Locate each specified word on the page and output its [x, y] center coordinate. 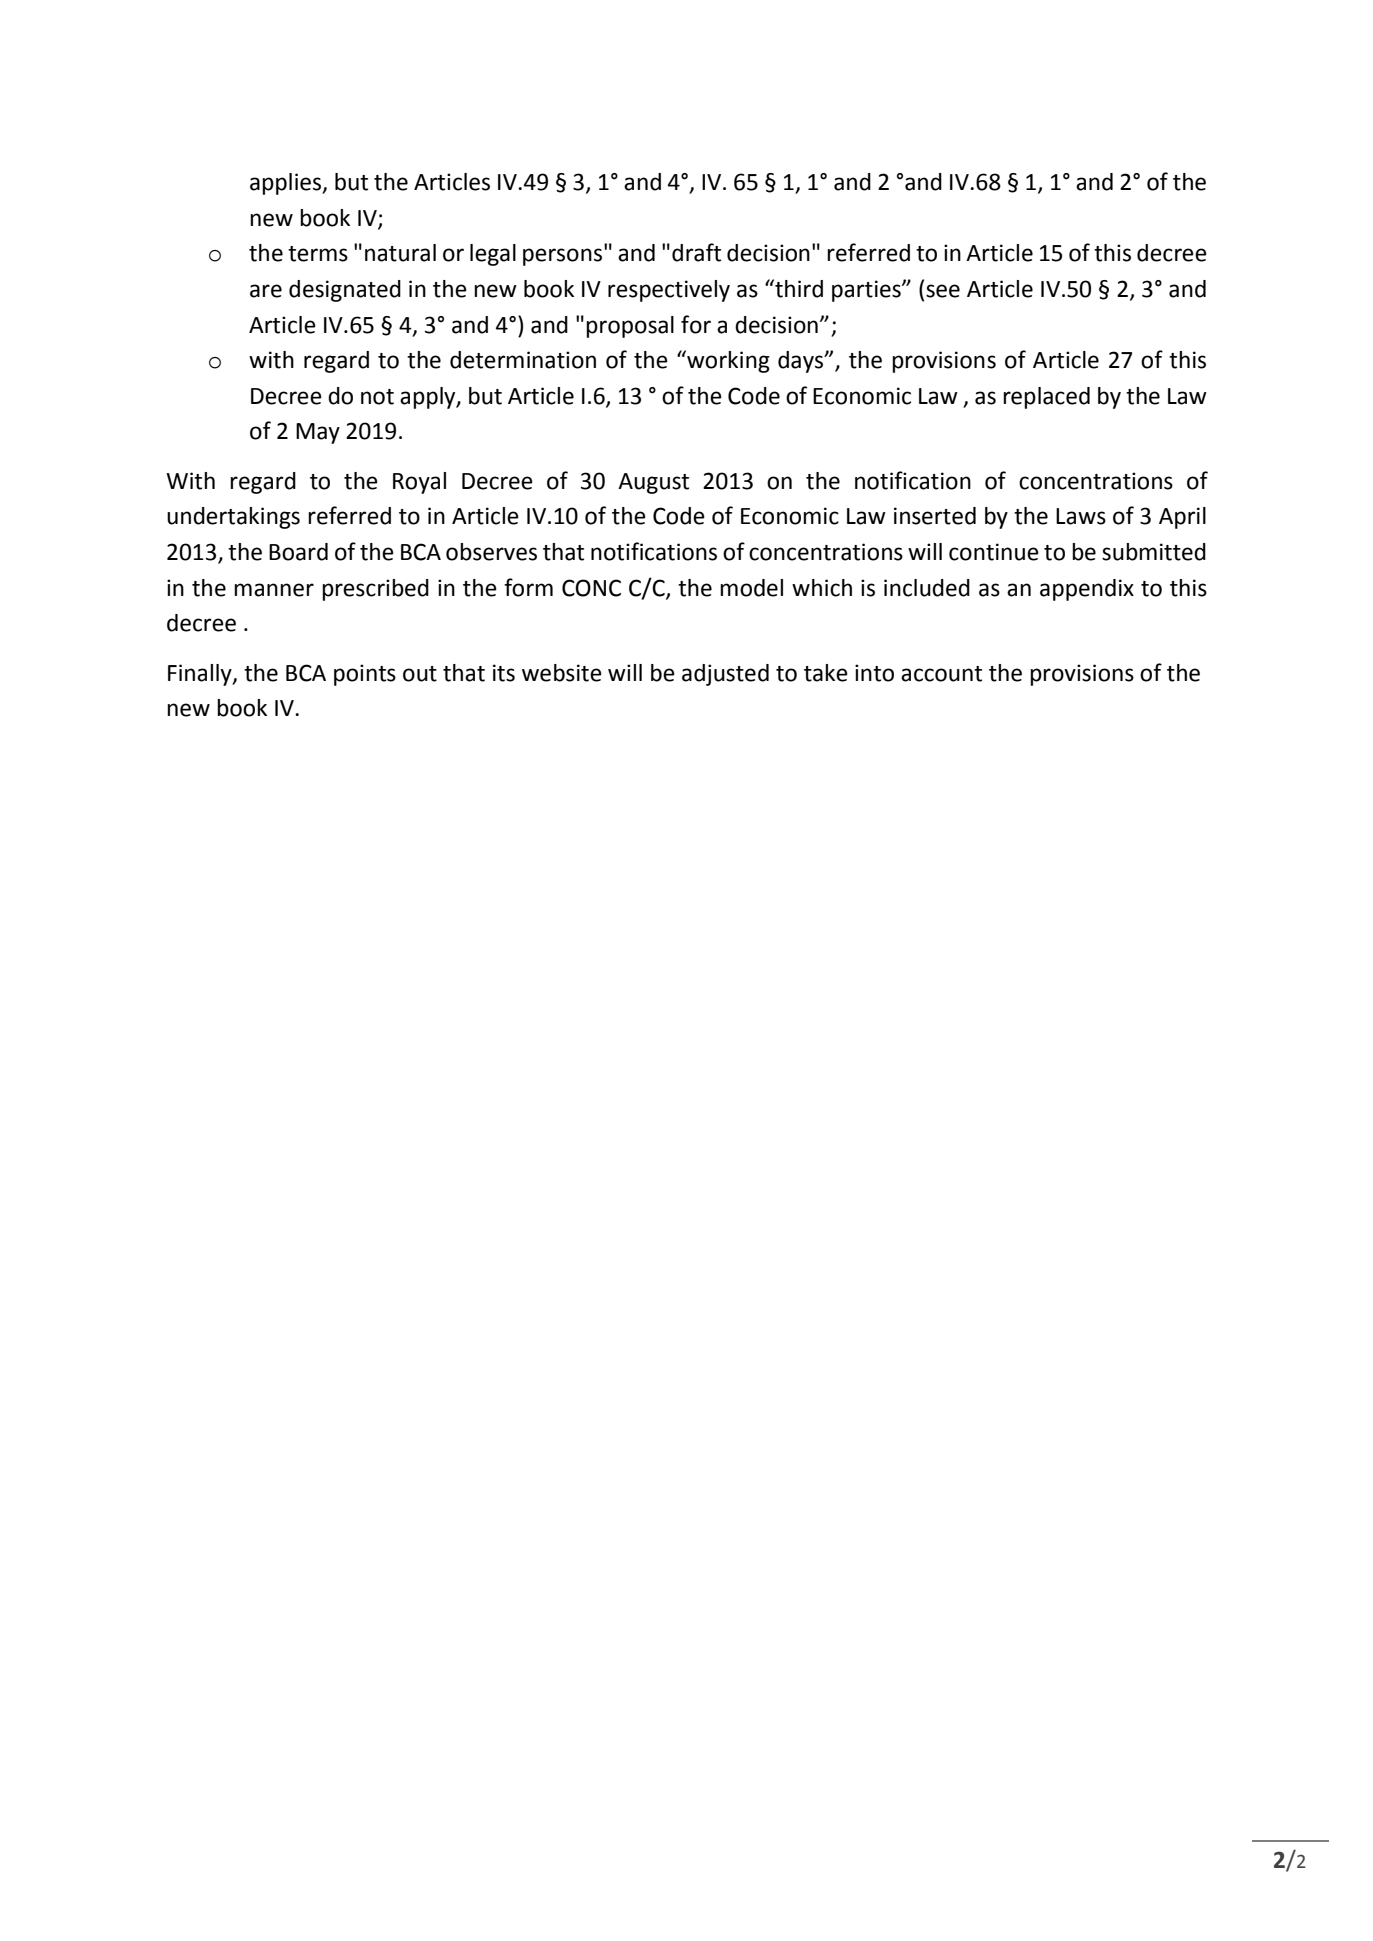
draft [696, 252]
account [941, 674]
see [943, 291]
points [365, 675]
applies [287, 184]
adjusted [725, 675]
